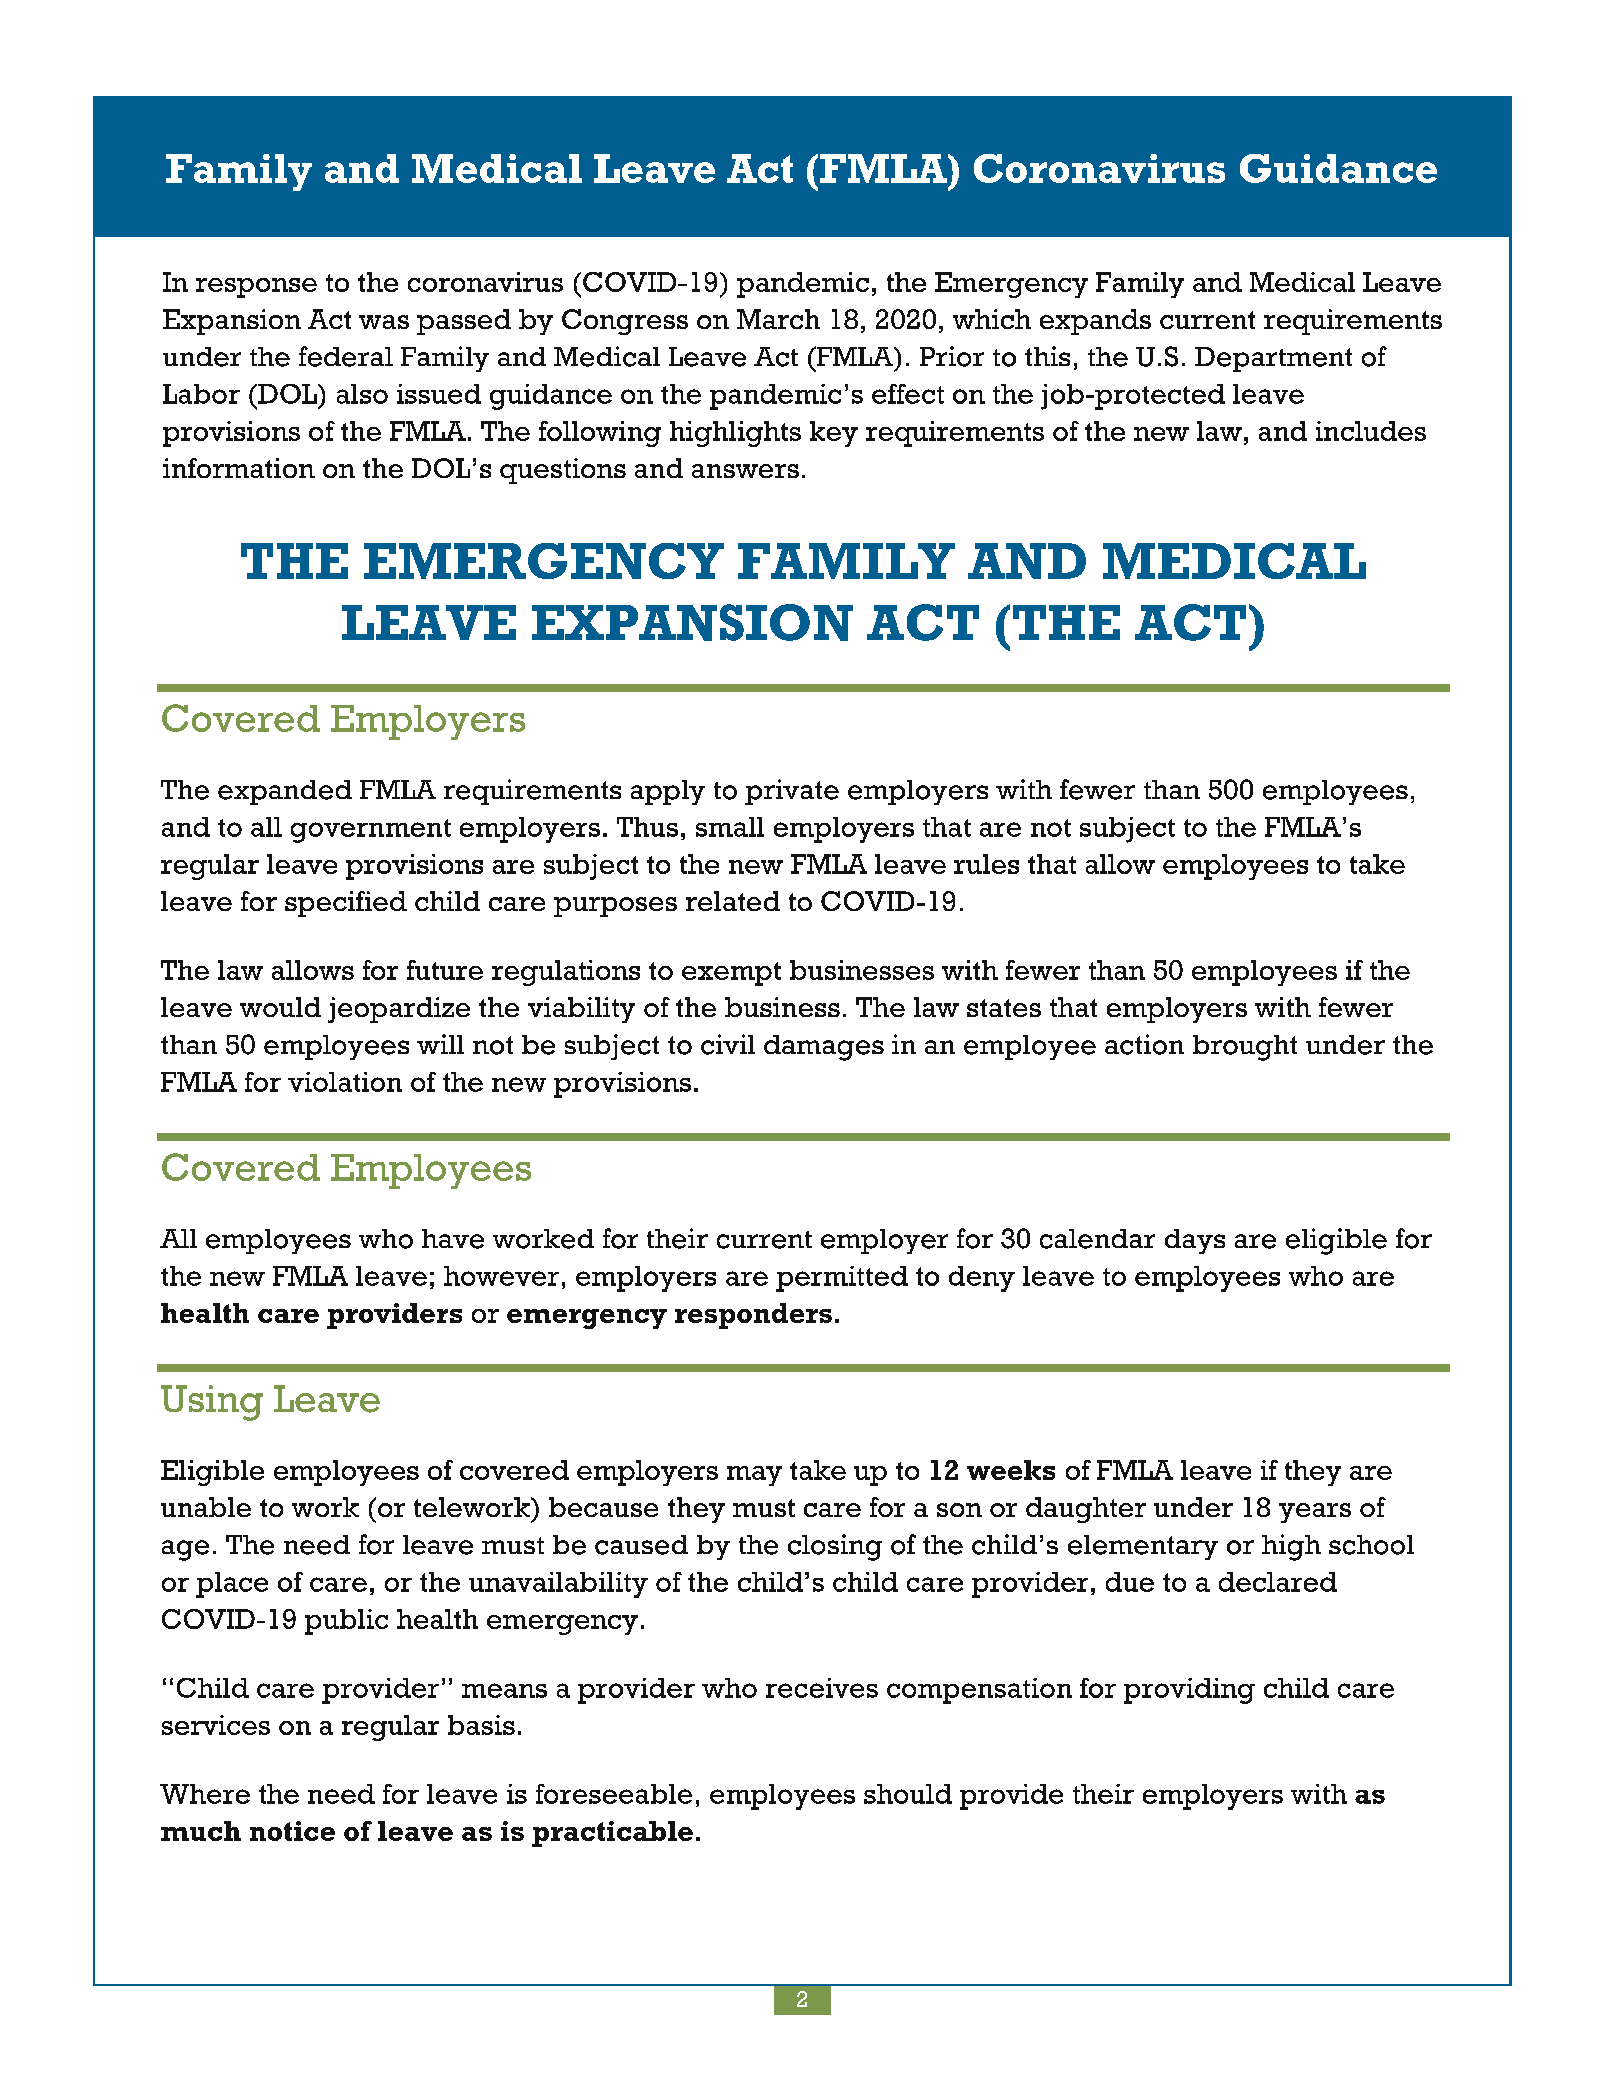 The width and height of the screenshot is (1605, 2077). I want to click on federal, so click(346, 356).
